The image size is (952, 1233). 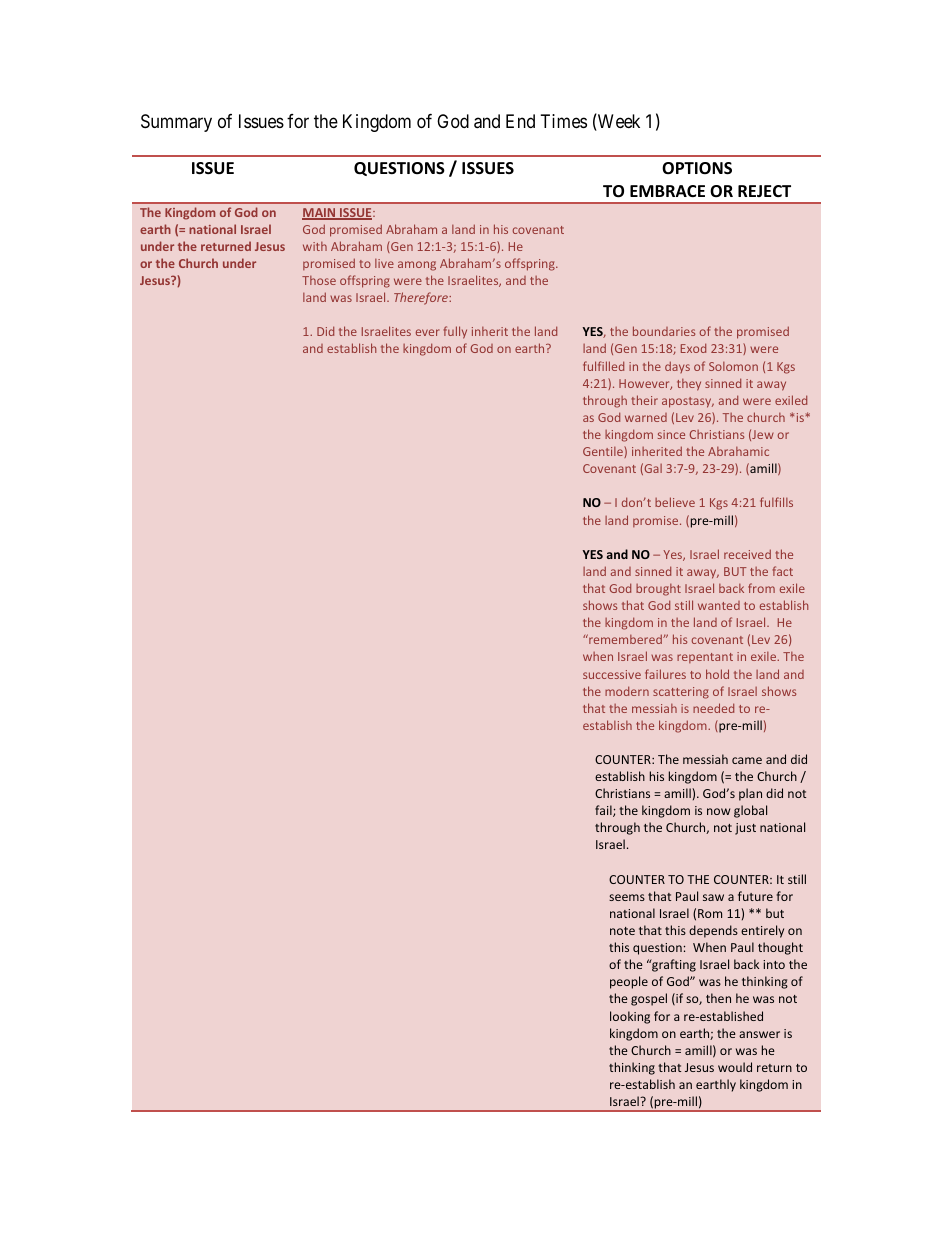 I want to click on remembered, so click(x=625, y=639).
